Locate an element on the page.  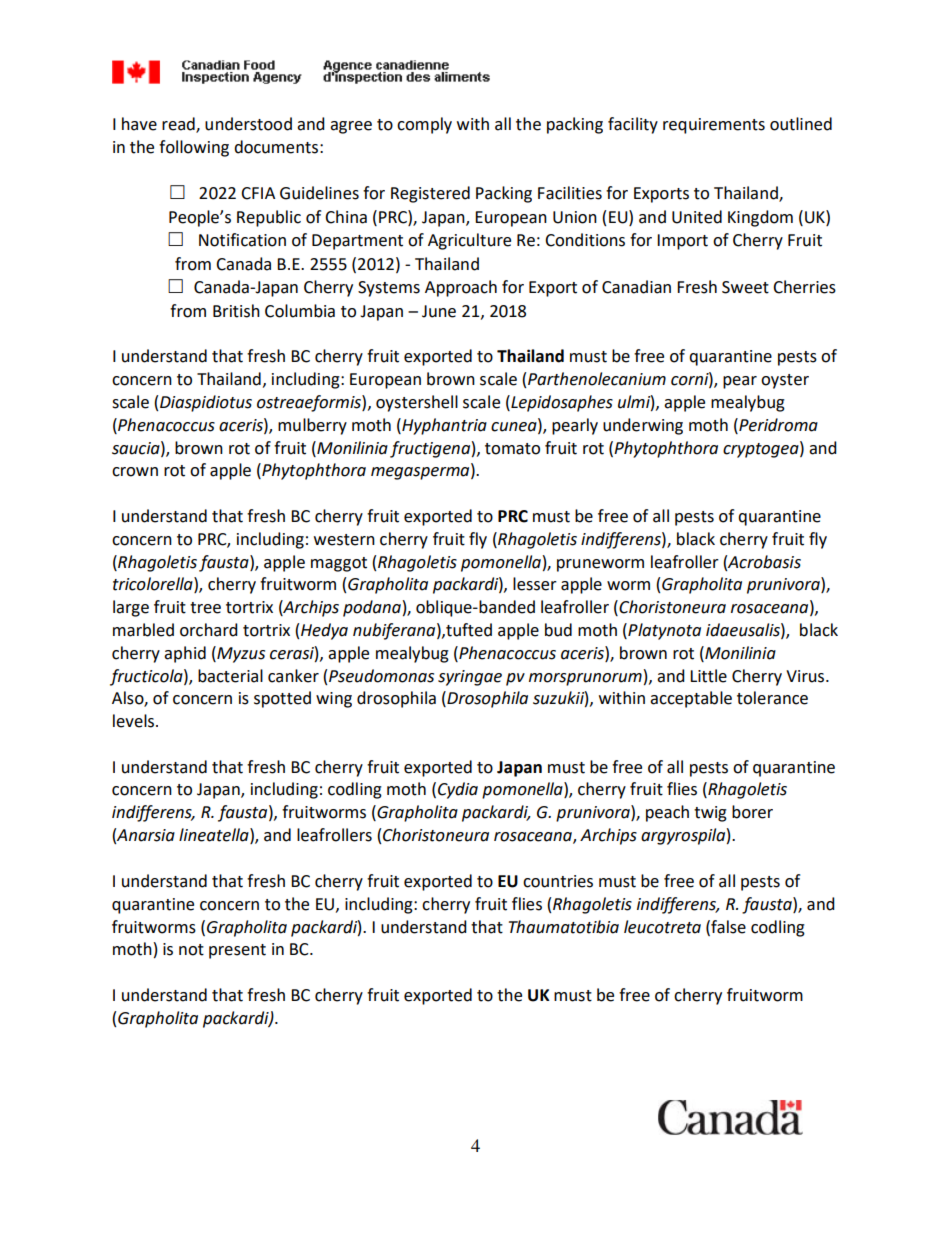
crown is located at coordinates (135, 472).
